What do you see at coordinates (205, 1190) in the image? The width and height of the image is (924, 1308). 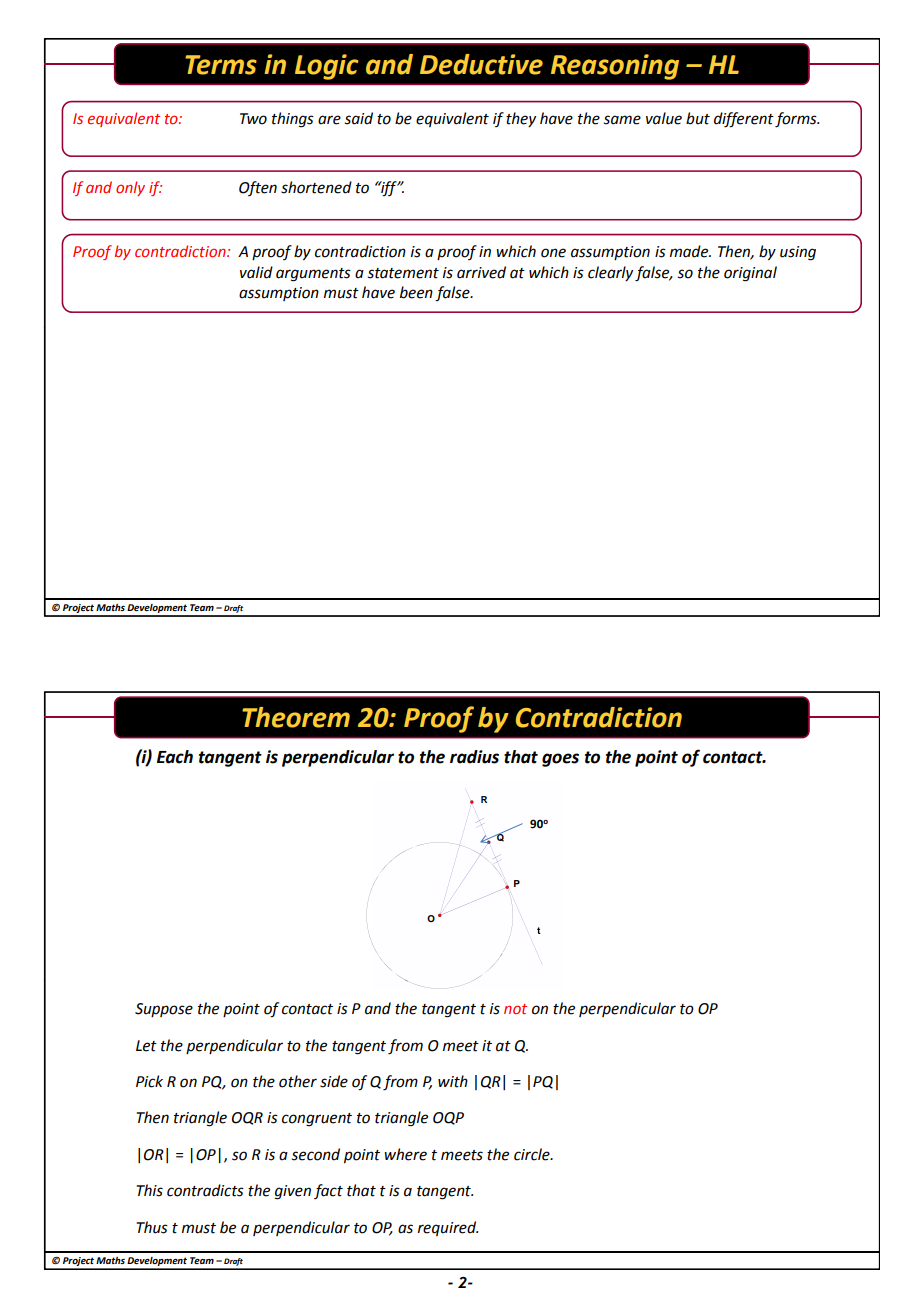 I see `contradicts` at bounding box center [205, 1190].
